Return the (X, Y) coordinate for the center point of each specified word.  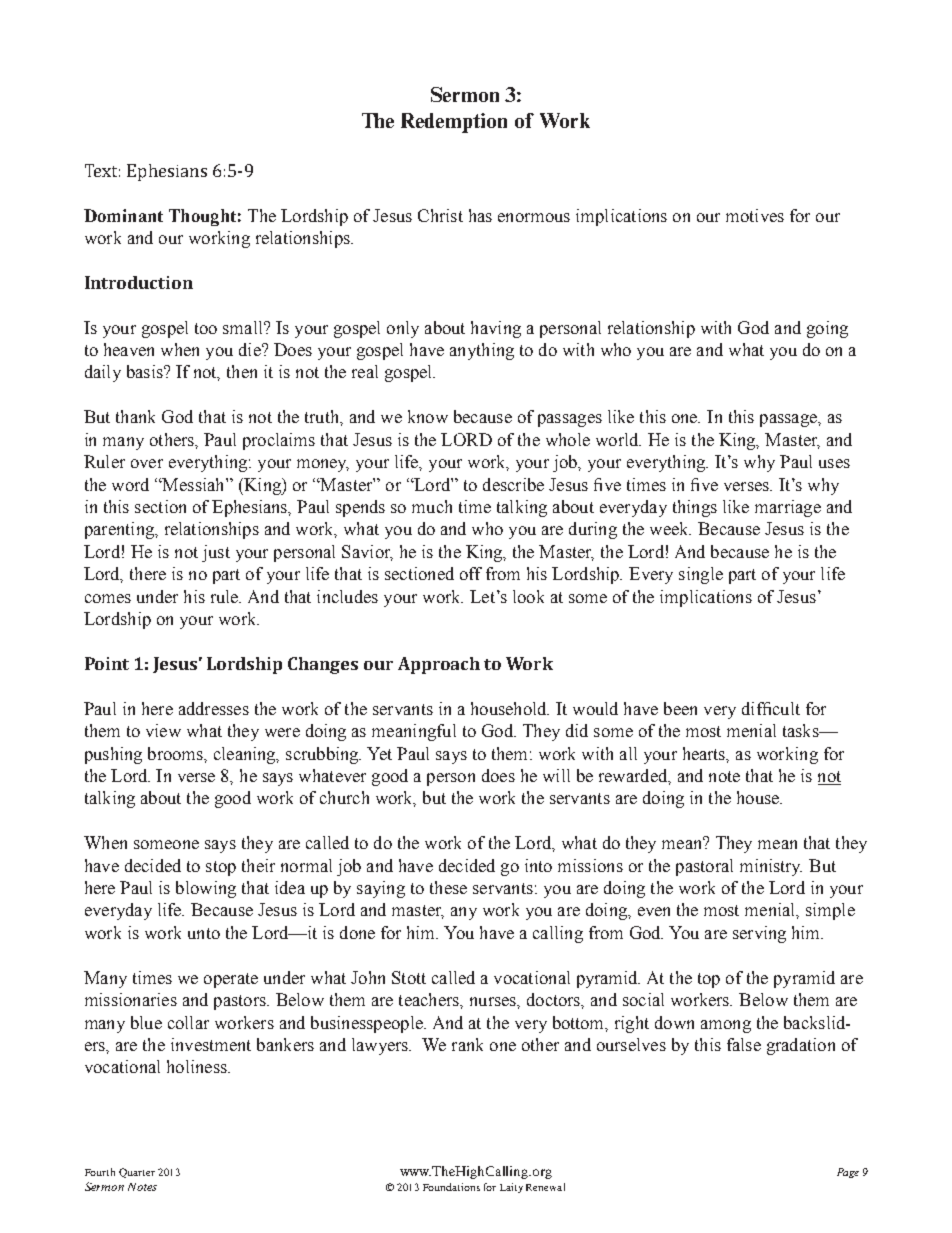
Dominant (123, 215)
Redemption (454, 123)
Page (848, 1173)
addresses (214, 708)
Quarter (137, 1173)
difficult (771, 708)
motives (755, 215)
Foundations (451, 1187)
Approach (439, 665)
